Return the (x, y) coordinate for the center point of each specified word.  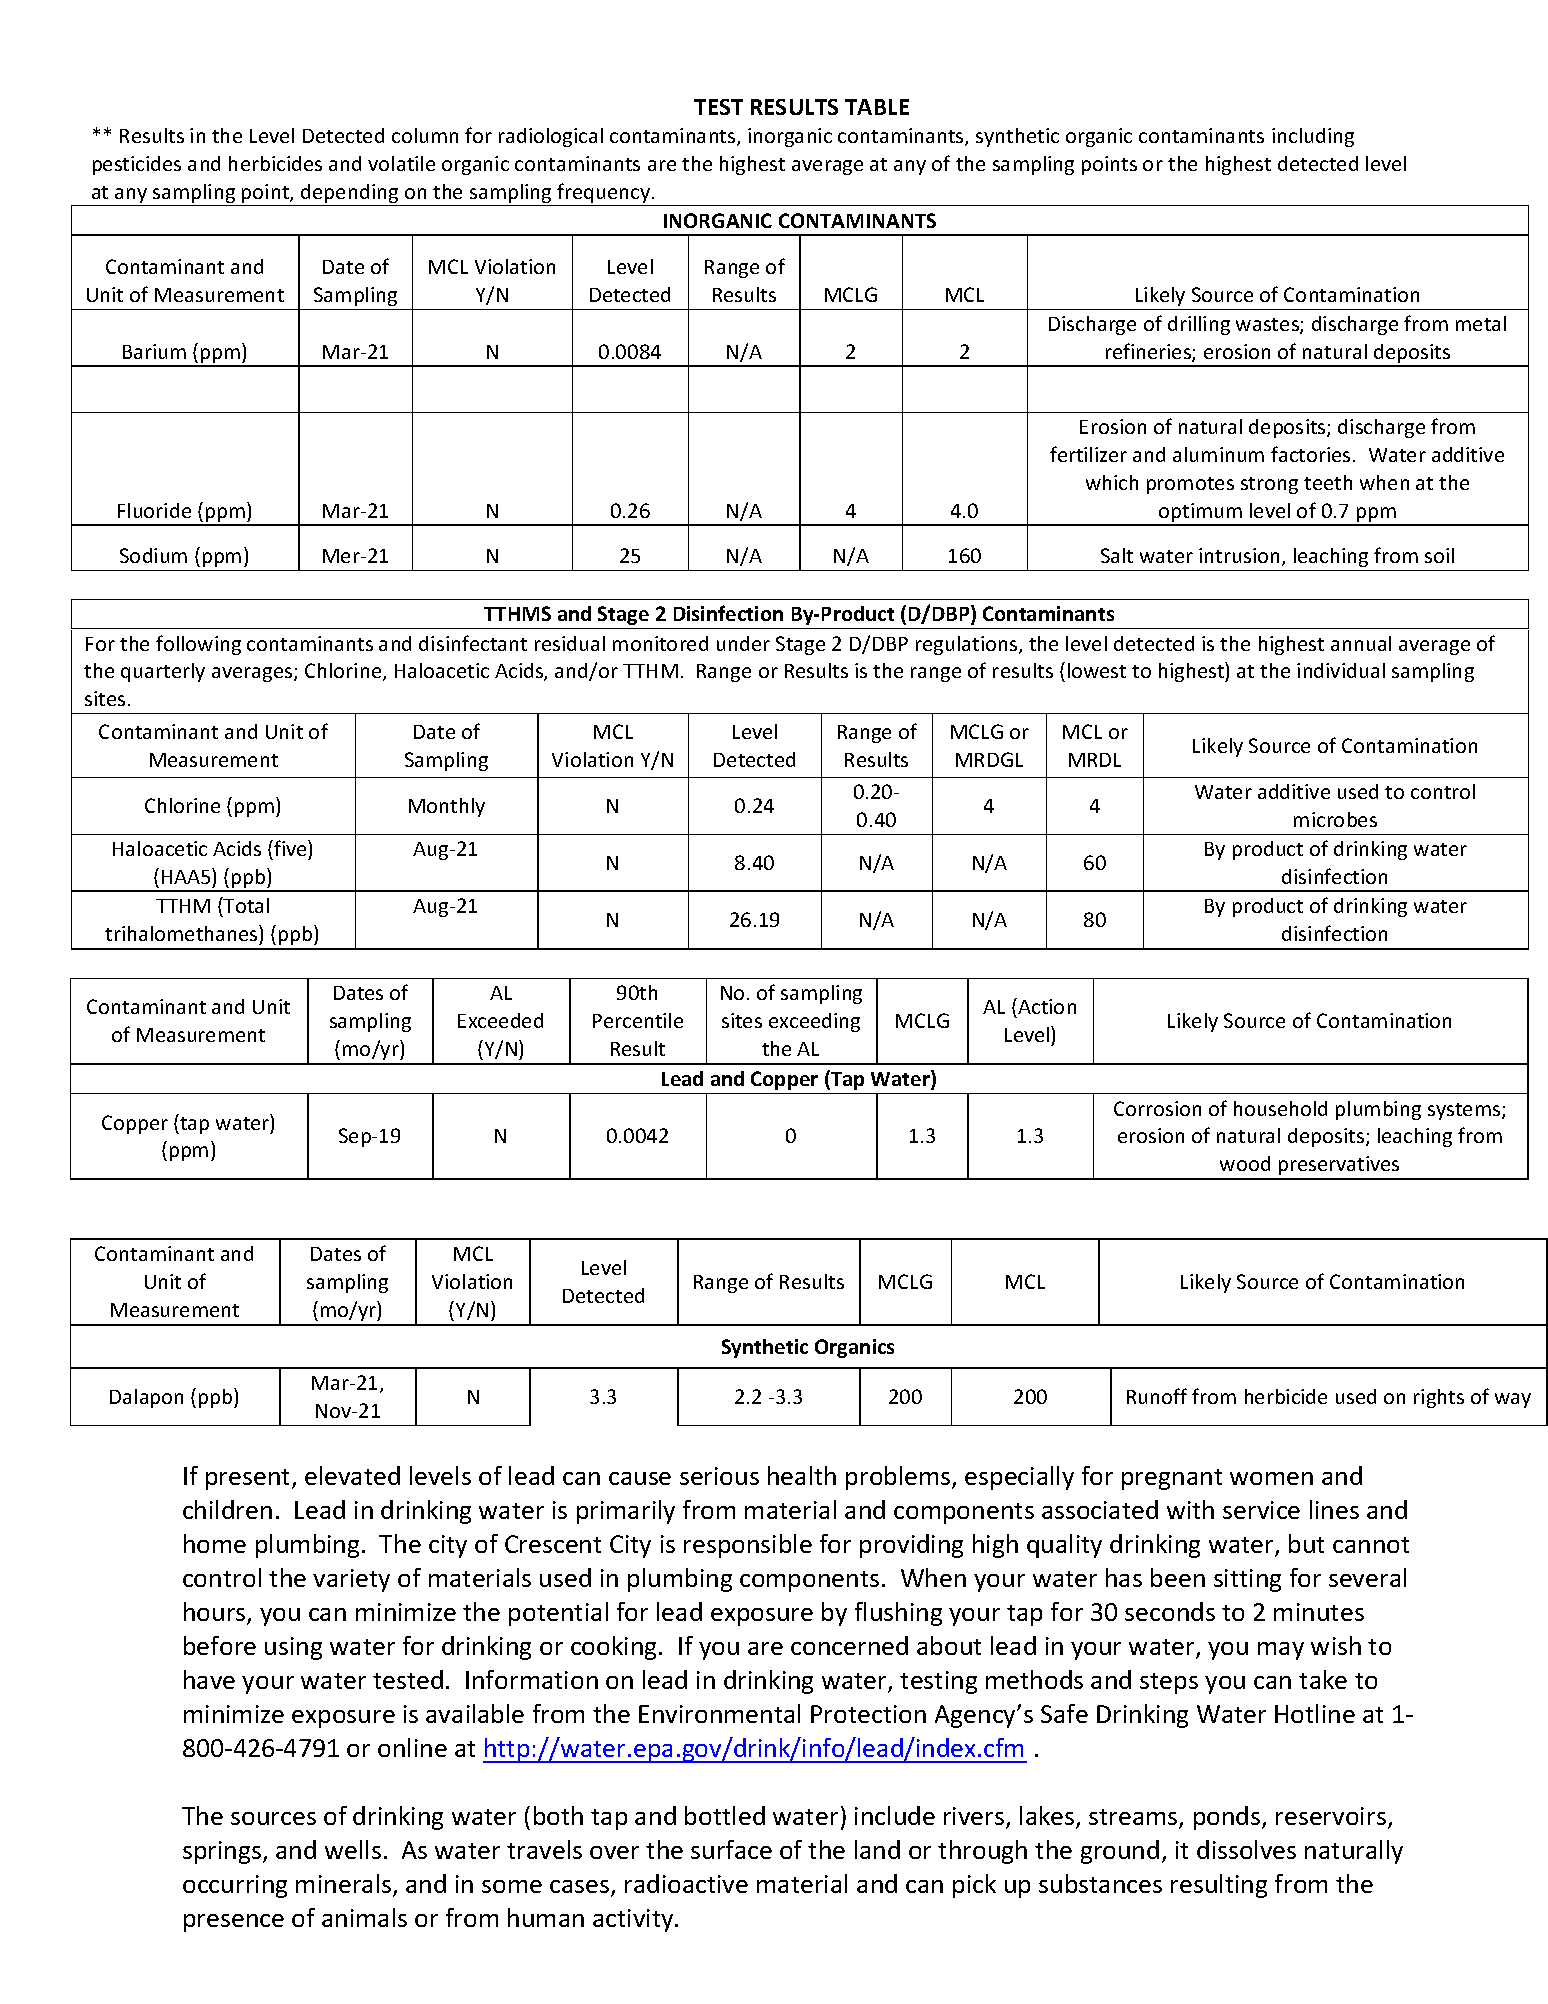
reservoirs (1331, 1816)
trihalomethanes (182, 933)
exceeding (814, 1022)
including (1313, 137)
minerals (345, 1885)
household (1280, 1108)
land (877, 1849)
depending (350, 195)
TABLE (877, 107)
